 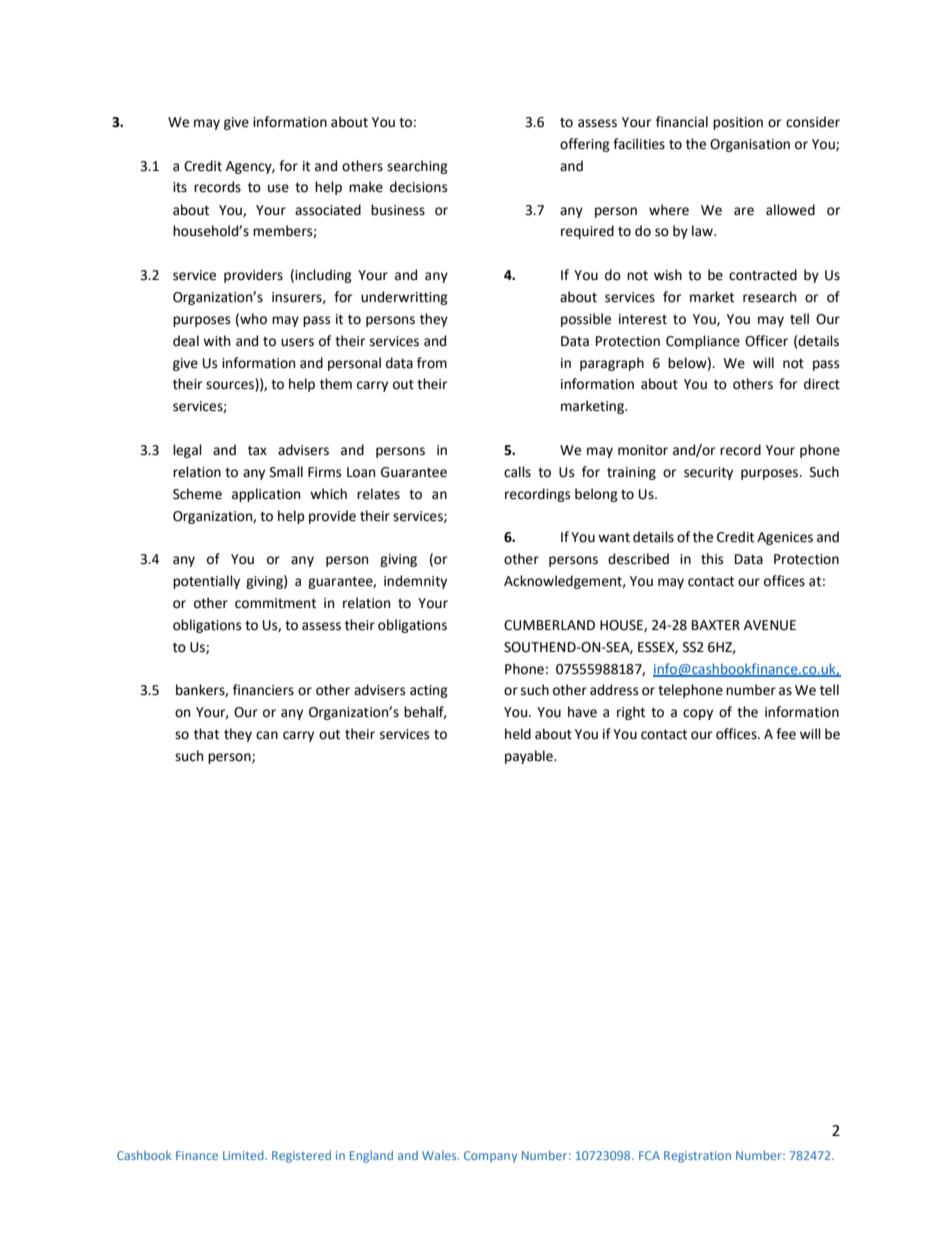 What do you see at coordinates (585, 145) in the page?
I see `offering` at bounding box center [585, 145].
